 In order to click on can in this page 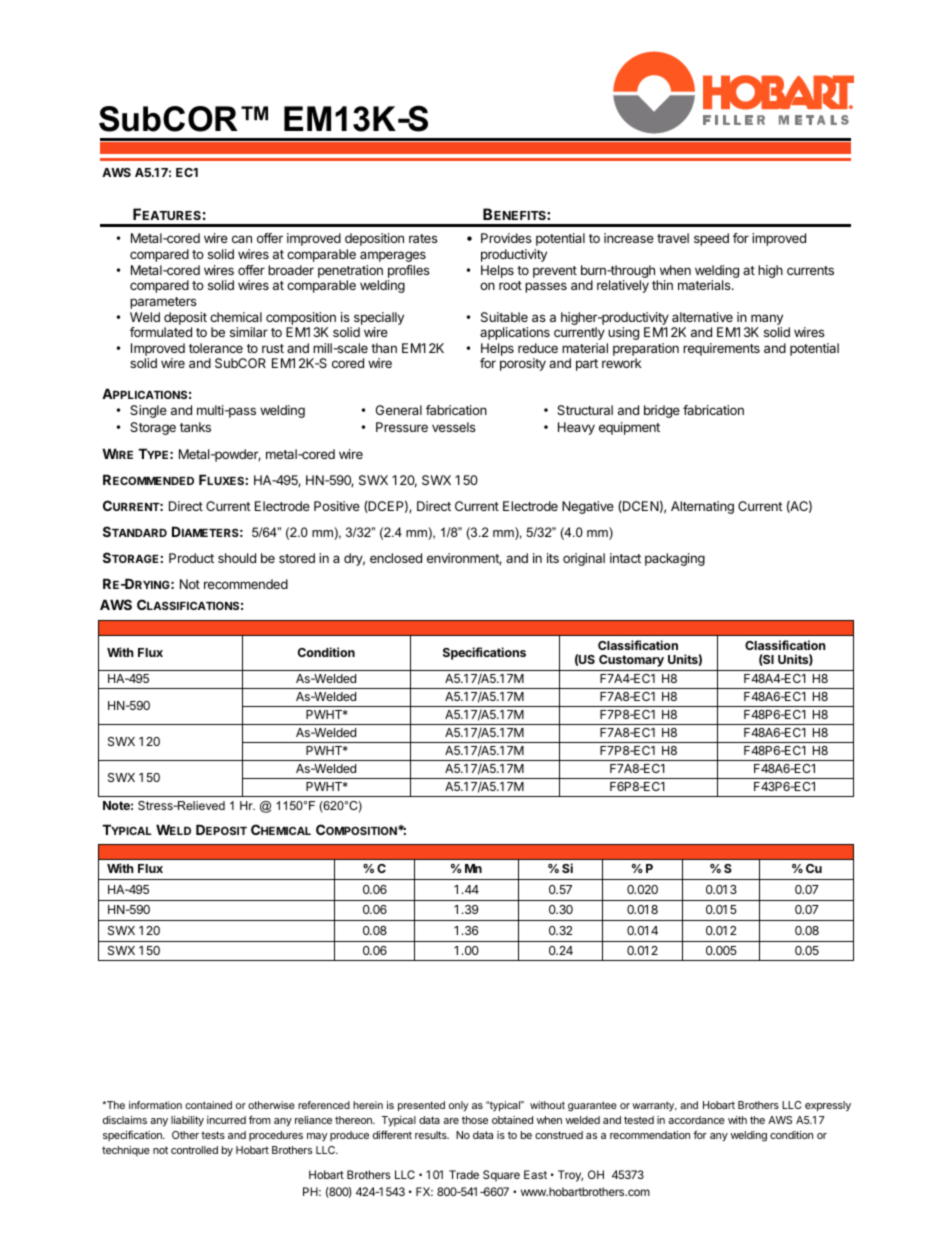, I will do `click(242, 239)`.
